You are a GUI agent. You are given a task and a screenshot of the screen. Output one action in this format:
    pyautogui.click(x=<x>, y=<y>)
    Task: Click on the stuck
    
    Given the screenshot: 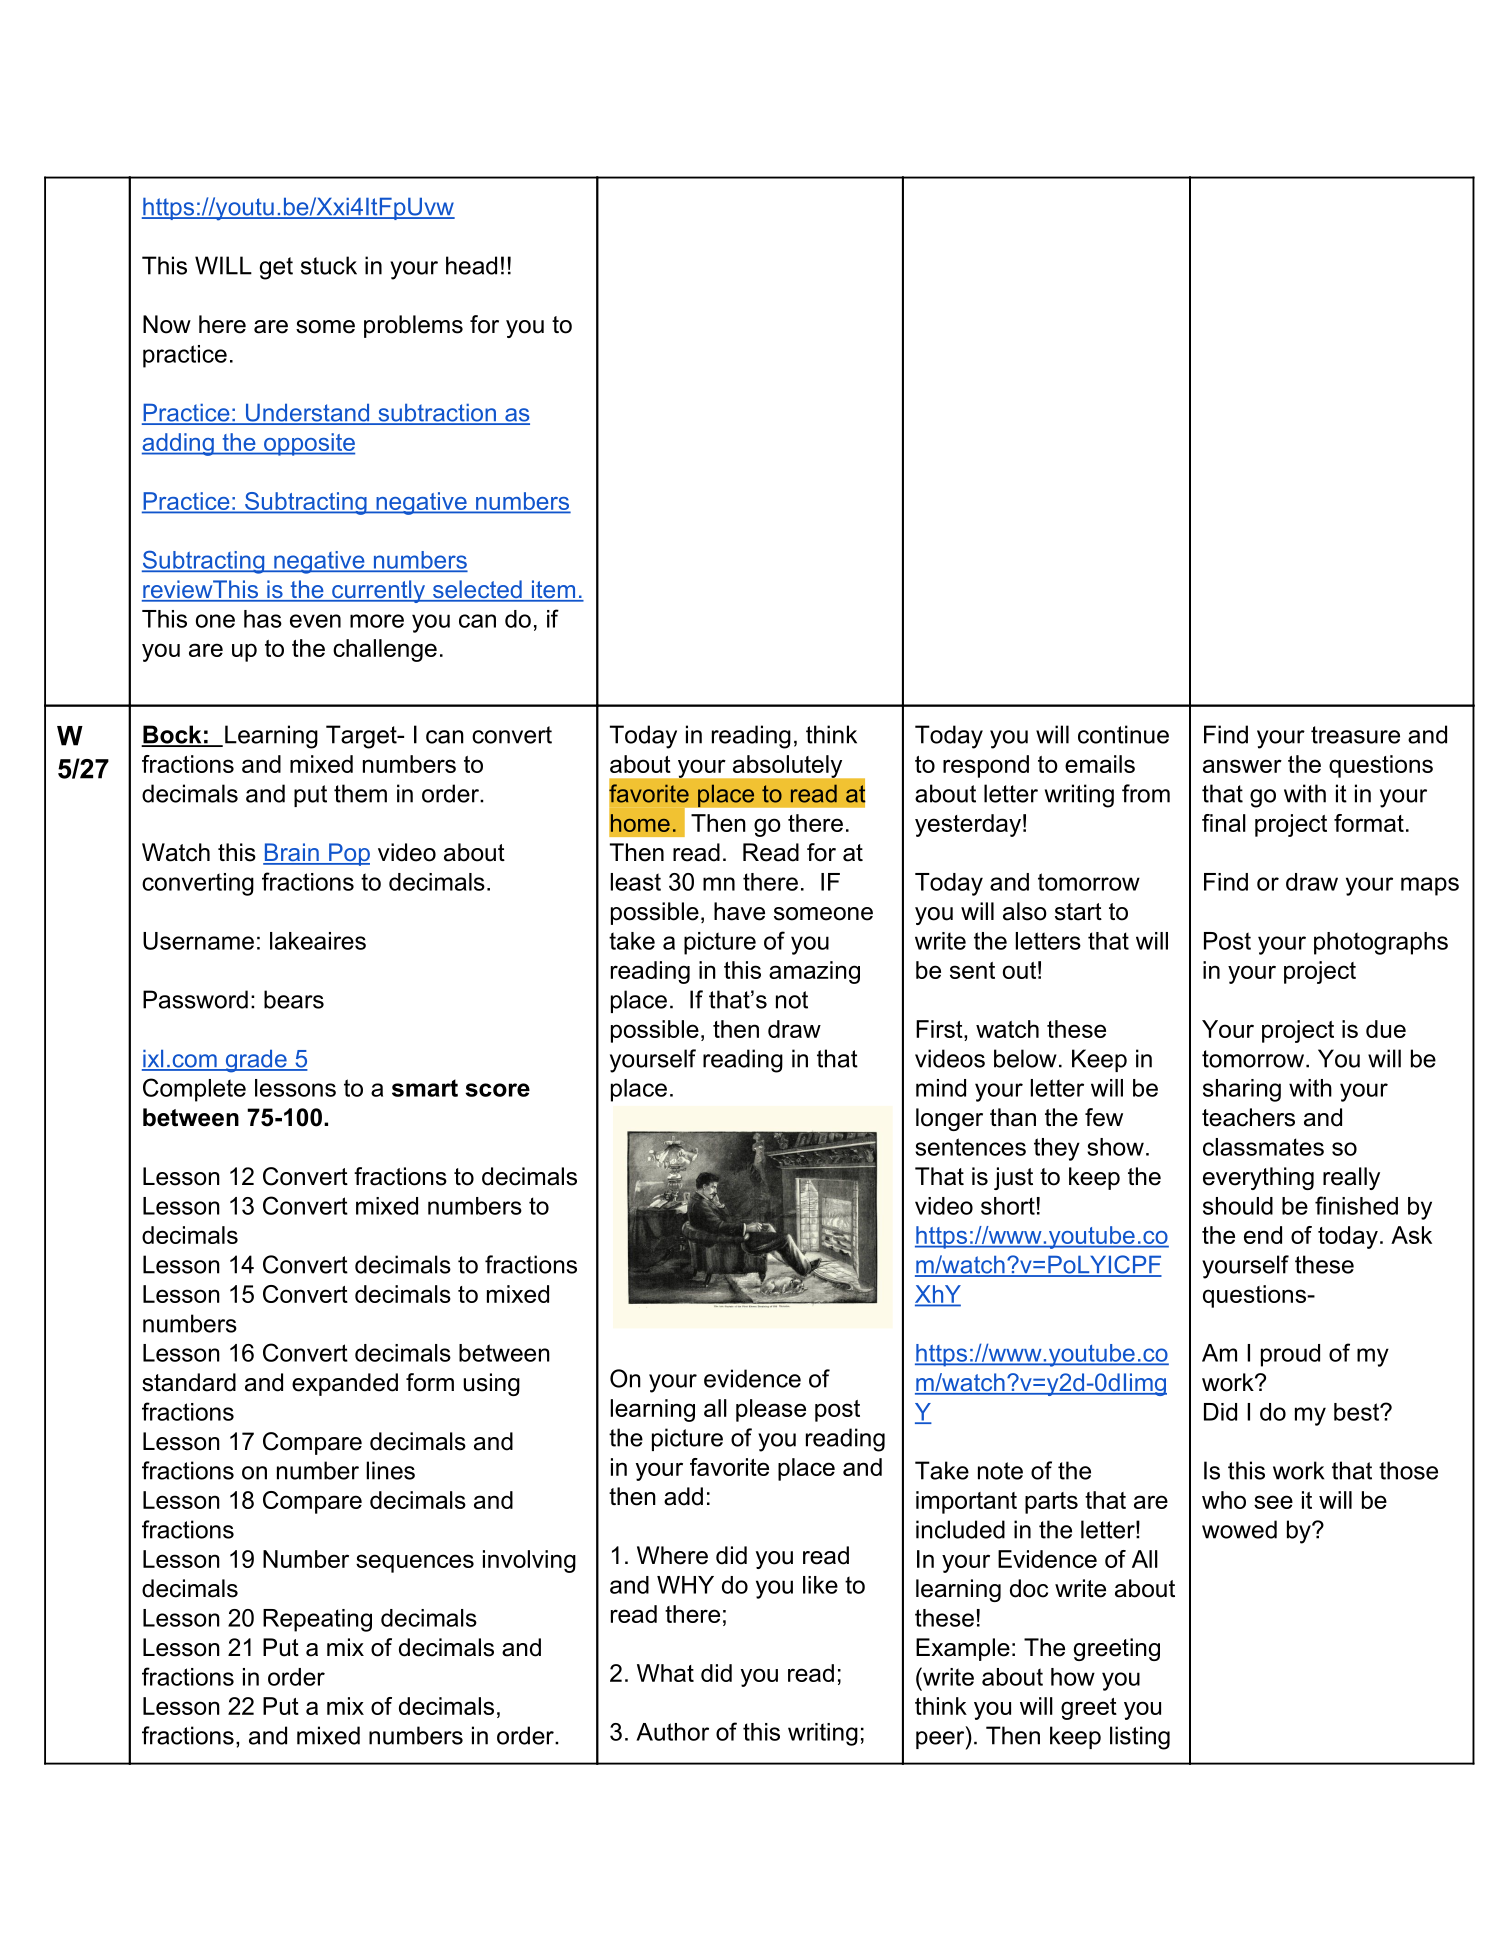 What is the action you would take?
    pyautogui.click(x=329, y=265)
